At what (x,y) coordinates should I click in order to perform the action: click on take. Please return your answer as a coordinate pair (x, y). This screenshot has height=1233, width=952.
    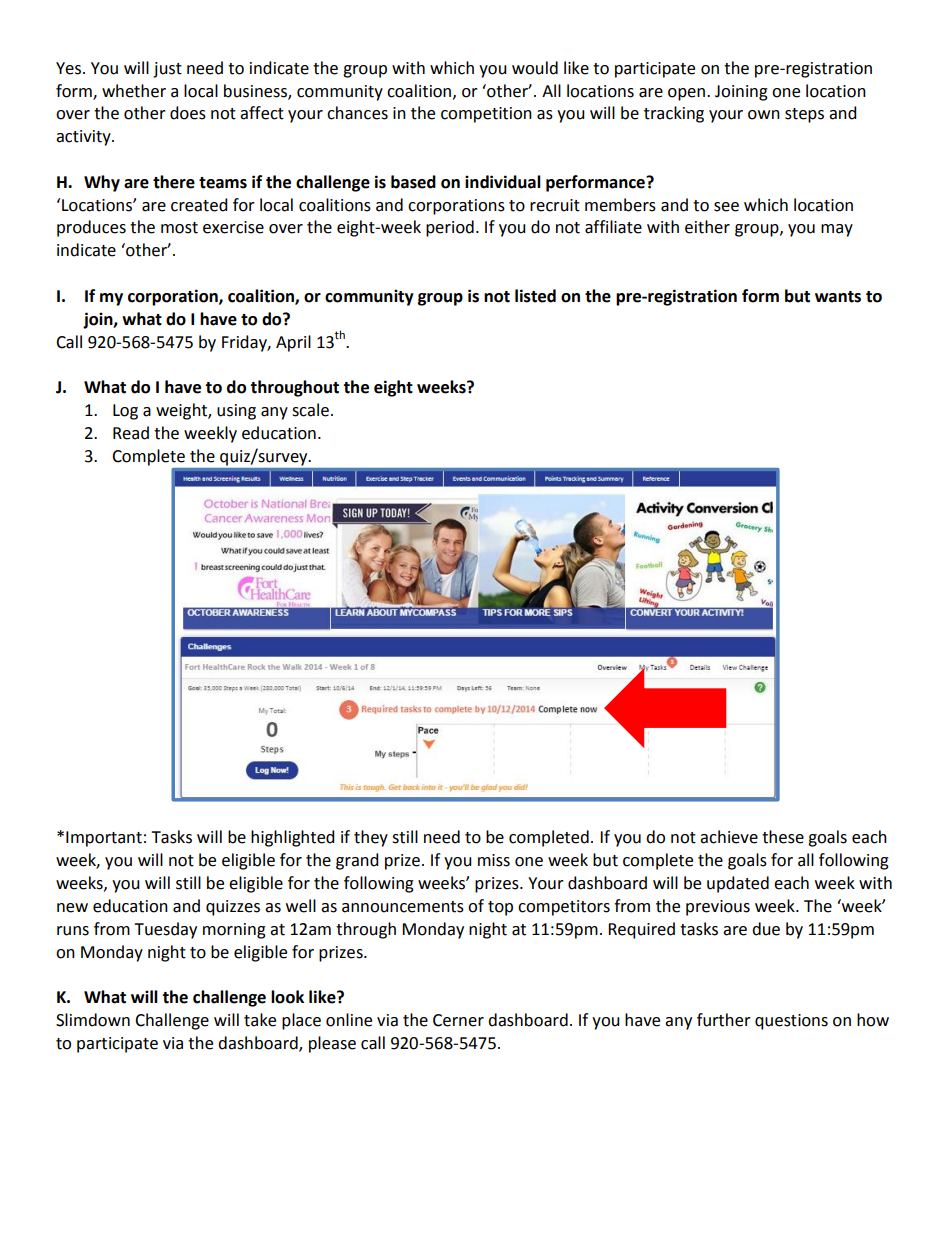
    Looking at the image, I should click on (260, 1020).
